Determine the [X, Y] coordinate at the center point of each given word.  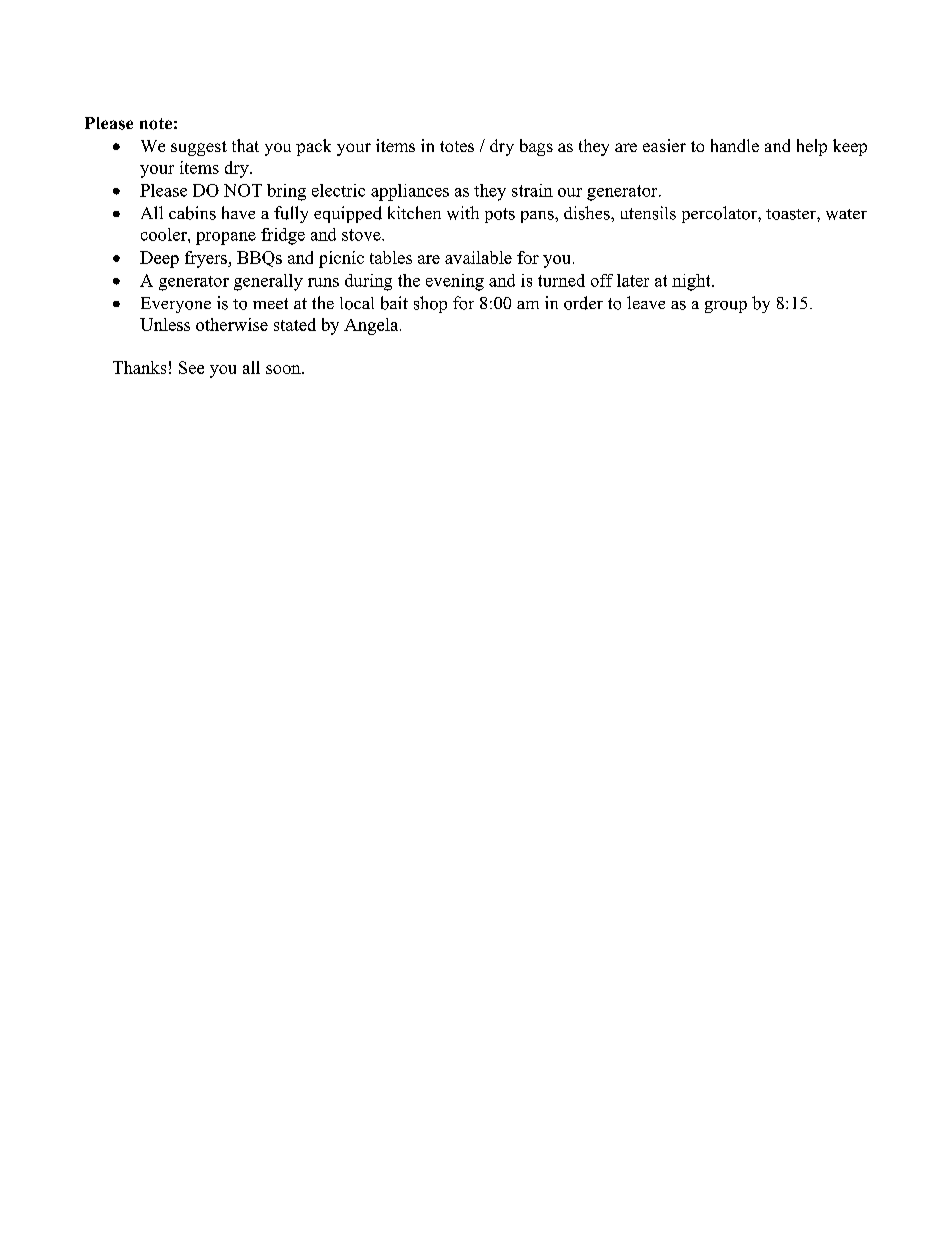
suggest [199, 148]
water [846, 214]
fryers [207, 259]
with [463, 213]
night [692, 282]
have [238, 212]
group [726, 307]
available [478, 257]
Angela [372, 326]
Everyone [176, 305]
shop [430, 304]
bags [536, 147]
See [191, 367]
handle [735, 145]
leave [646, 302]
